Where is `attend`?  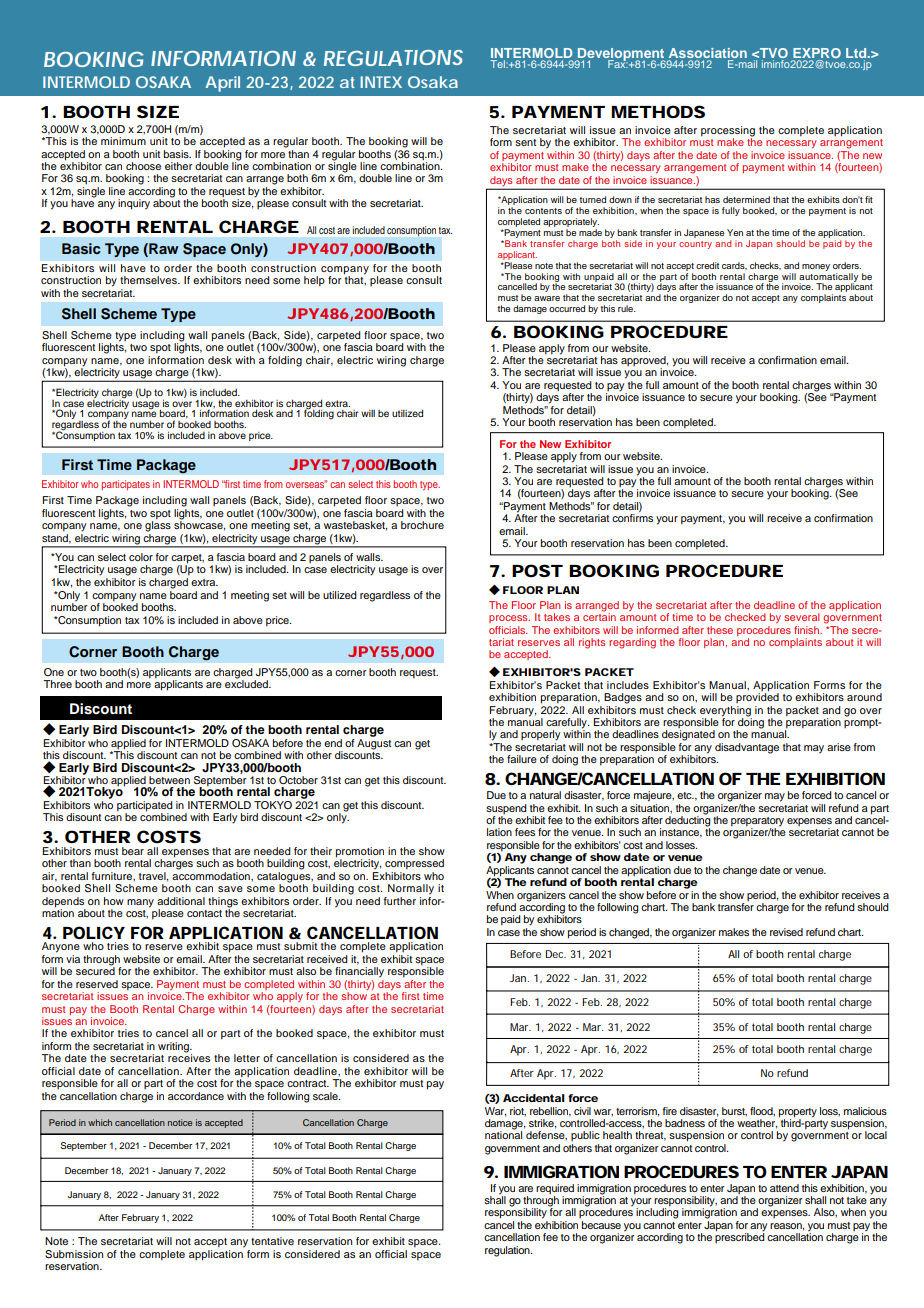 attend is located at coordinates (784, 1188).
